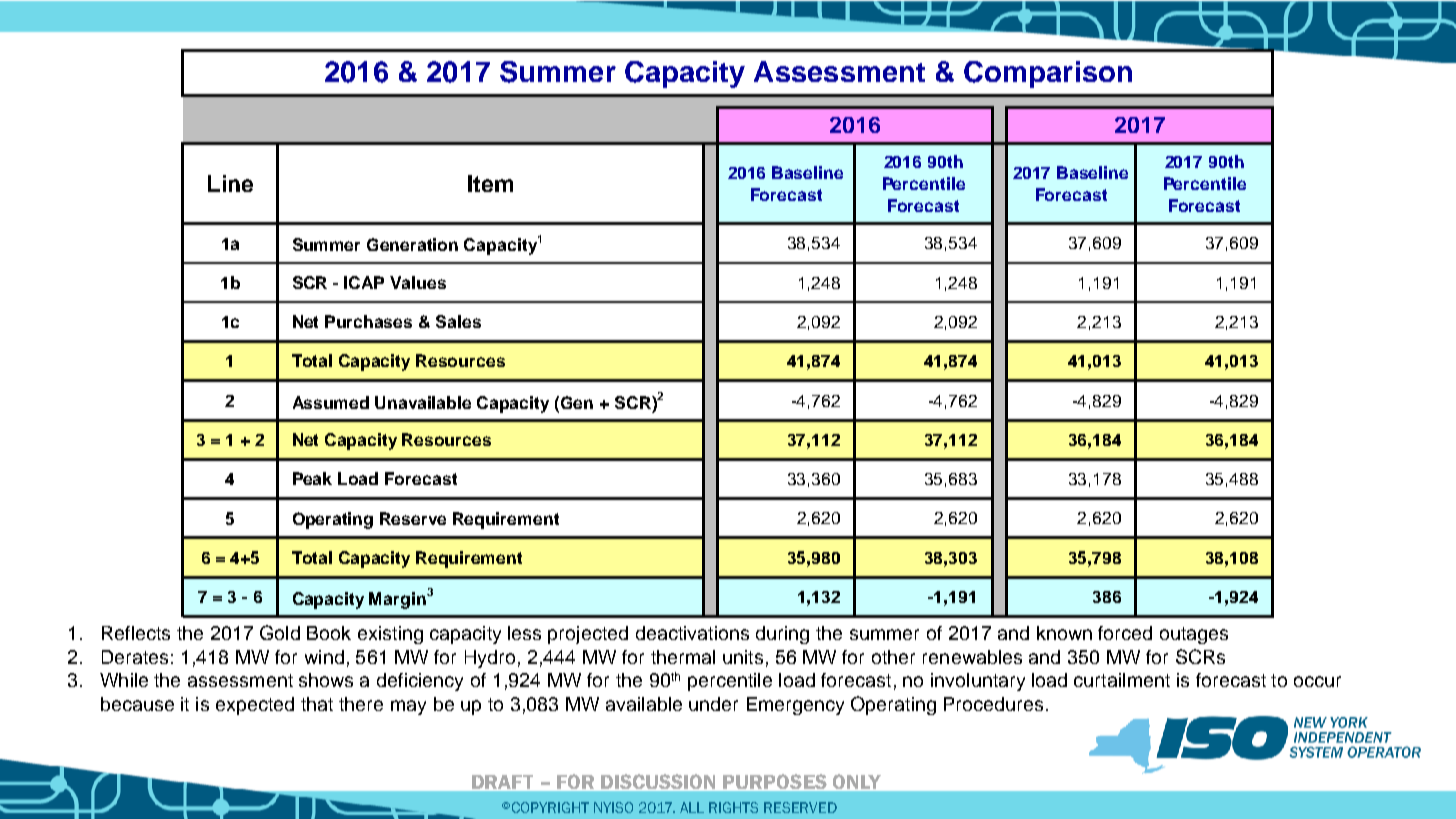 The width and height of the screenshot is (1456, 819). Describe the element at coordinates (1125, 633) in the screenshot. I see `forced` at that location.
